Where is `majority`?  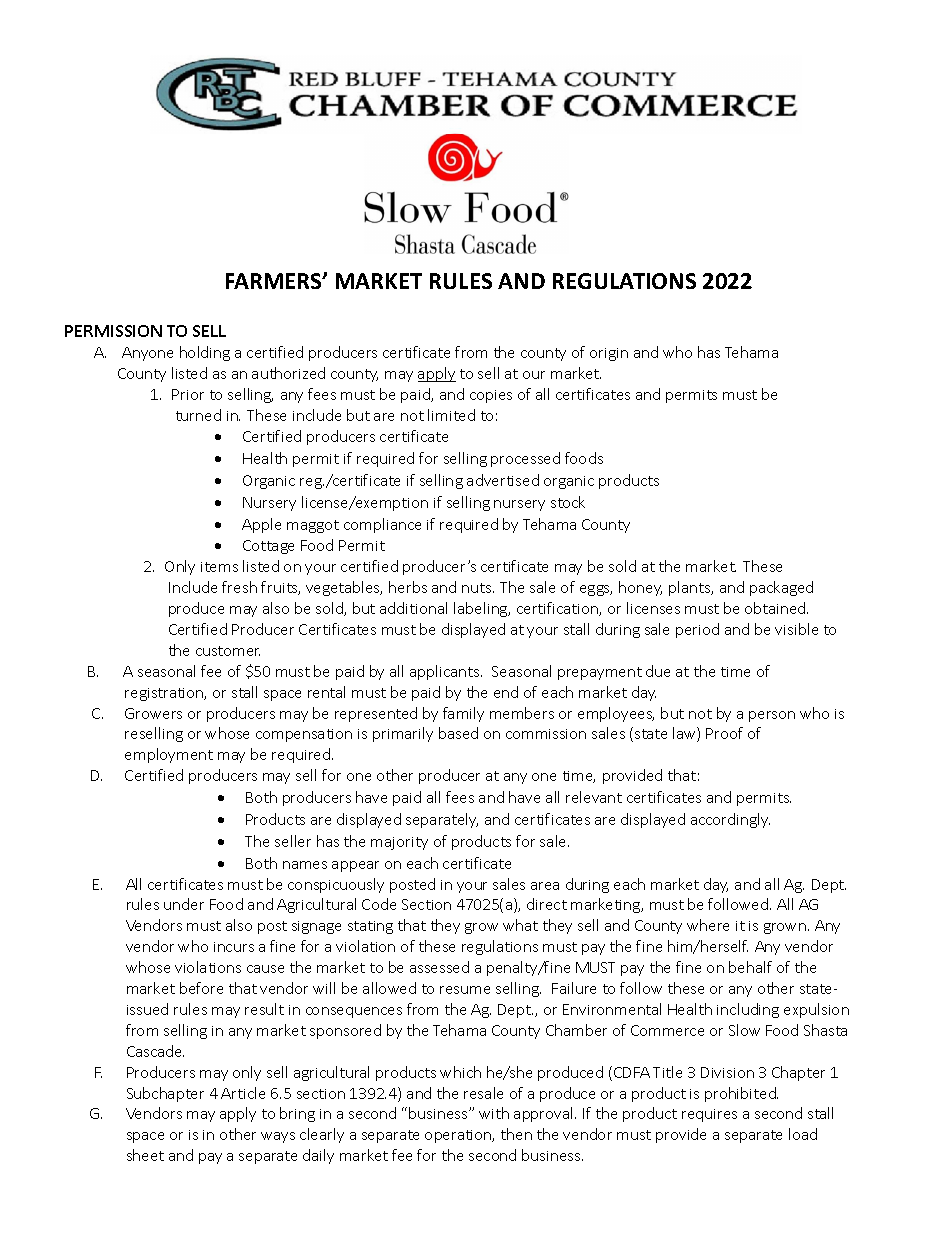 majority is located at coordinates (399, 843).
